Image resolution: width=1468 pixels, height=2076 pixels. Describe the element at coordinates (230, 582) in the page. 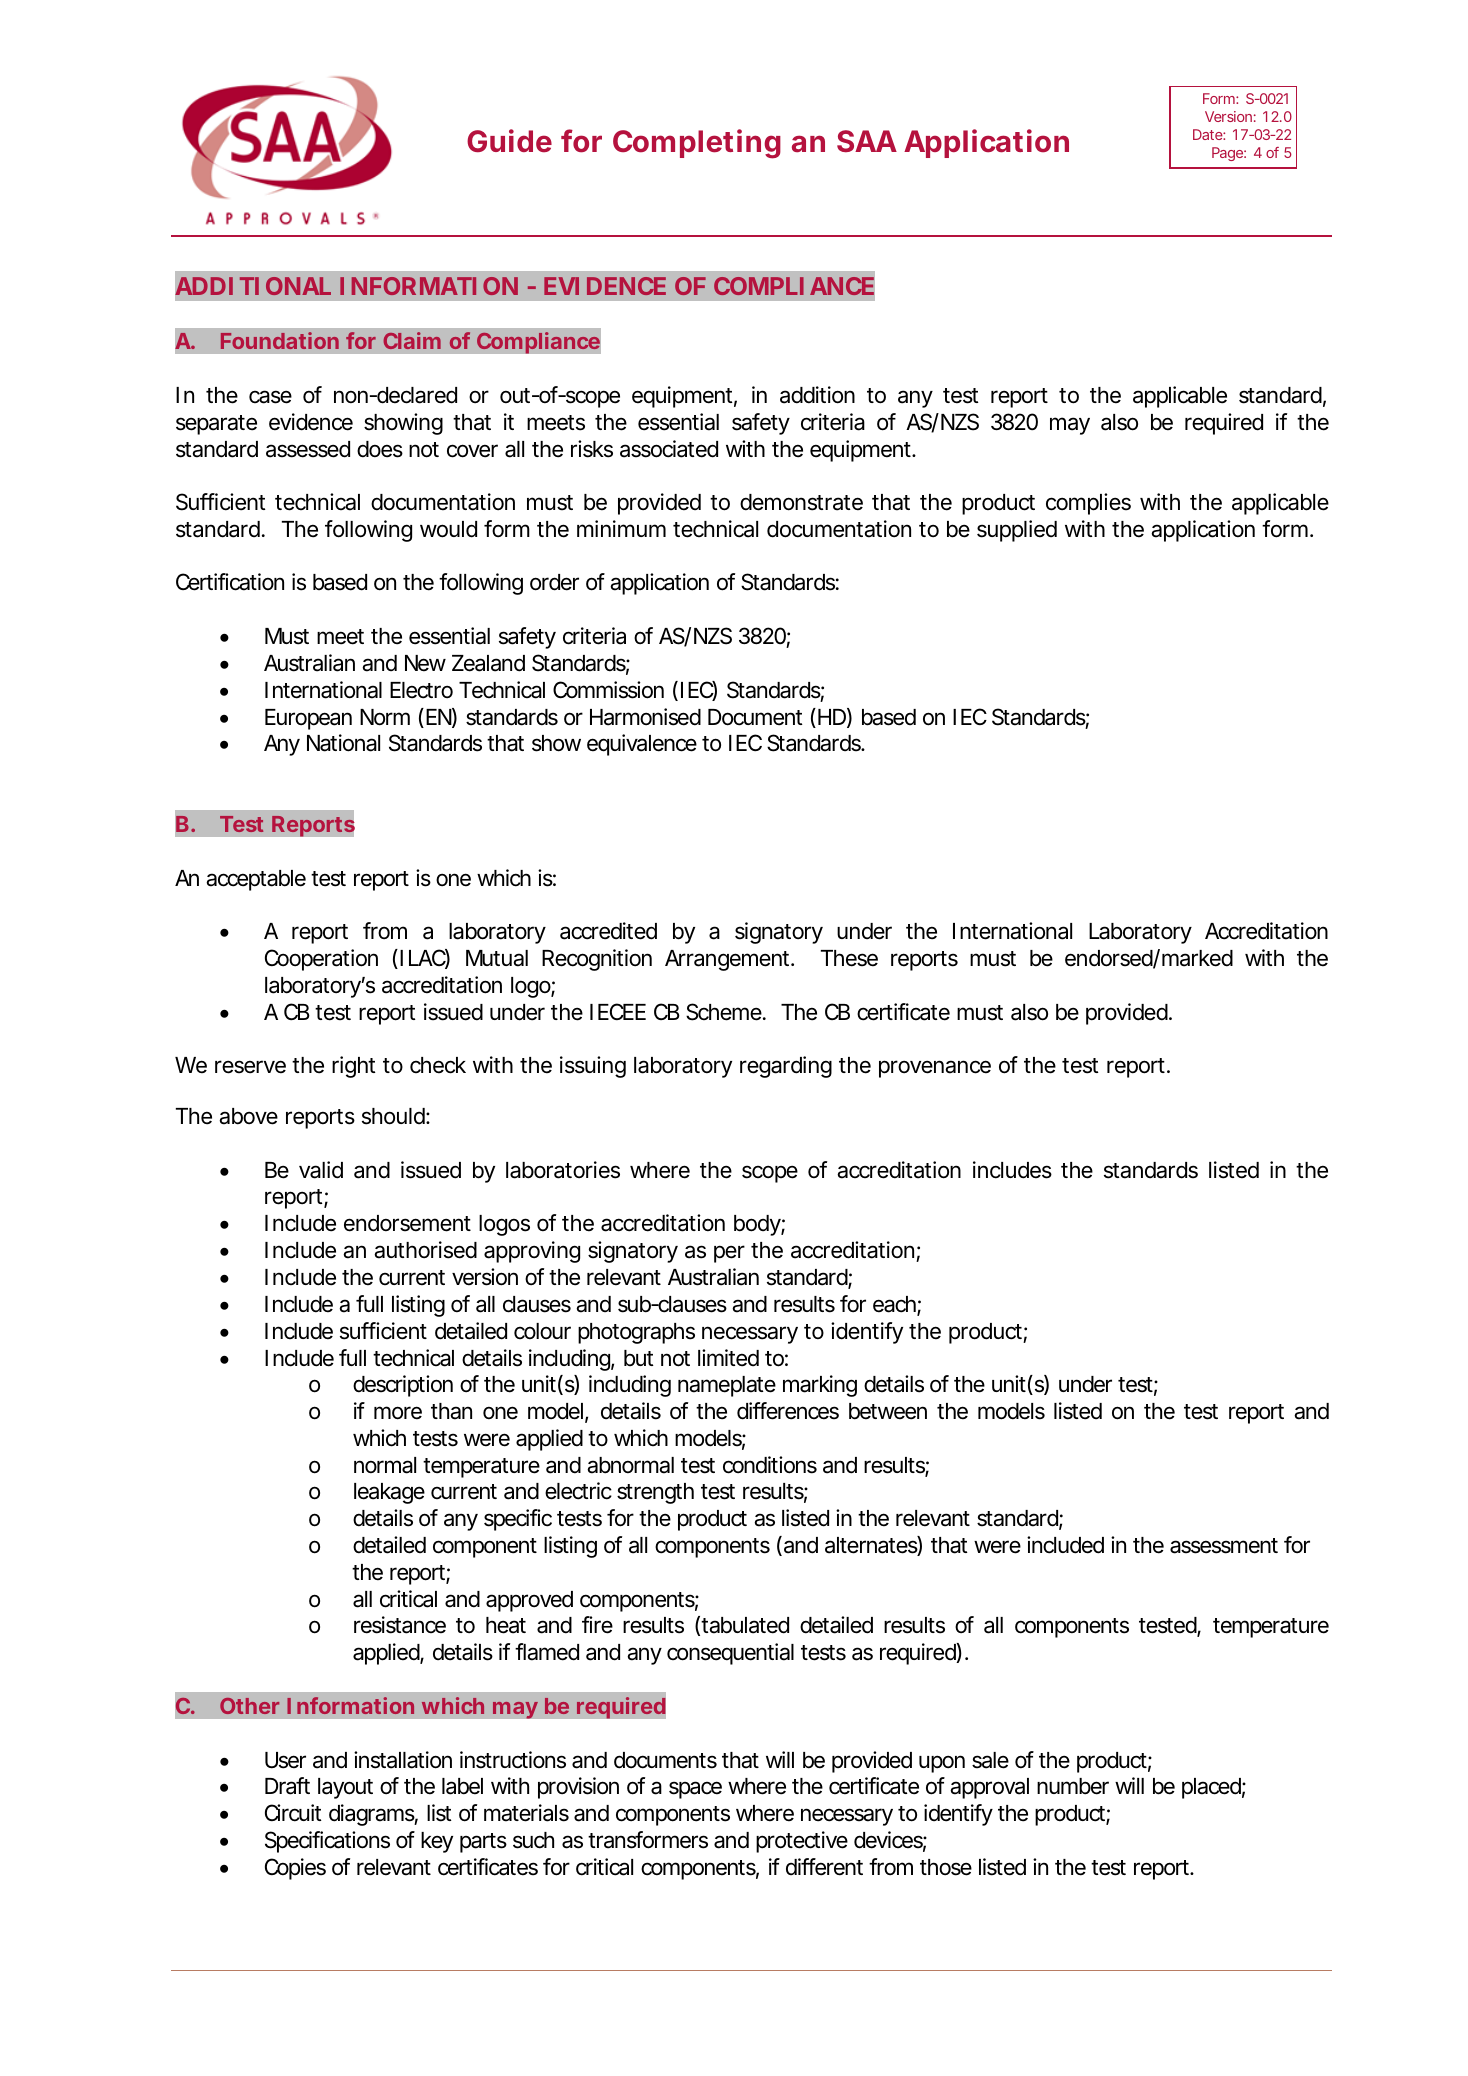

I see `Certification` at that location.
